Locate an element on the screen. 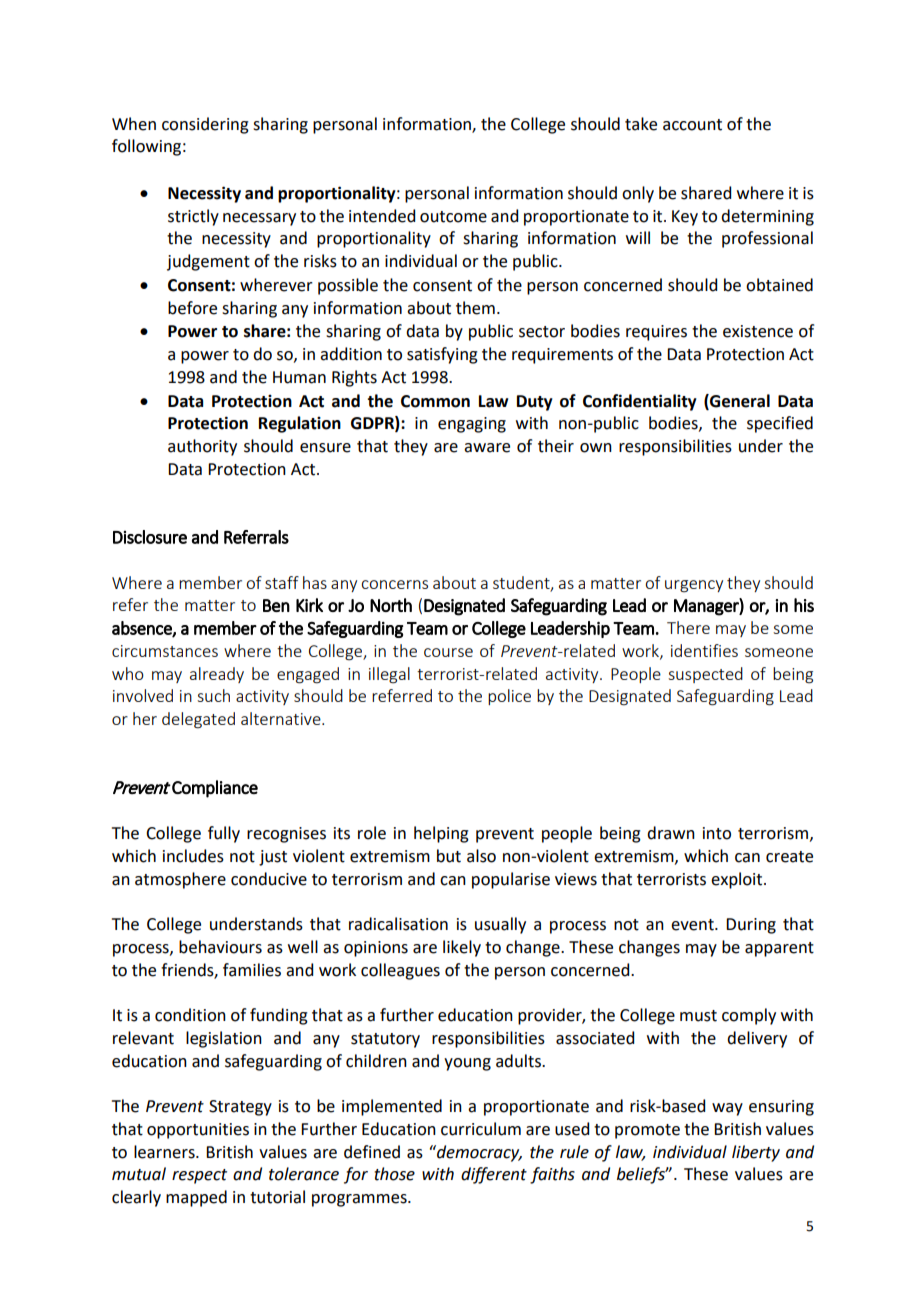 The image size is (924, 1308). behaviours is located at coordinates (220, 947).
